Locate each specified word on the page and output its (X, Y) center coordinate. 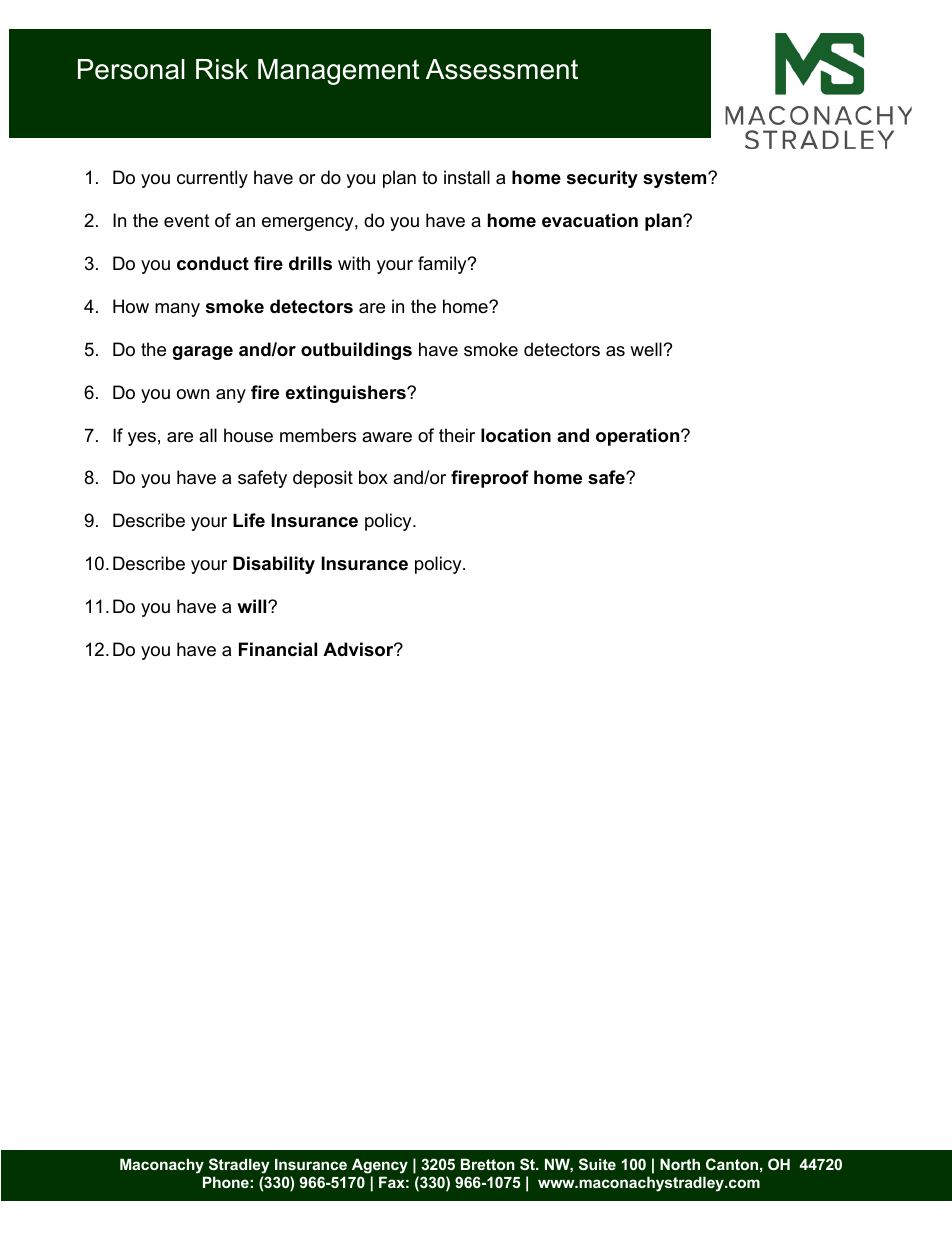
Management (339, 72)
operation (639, 437)
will (253, 606)
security (602, 179)
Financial (278, 649)
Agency (380, 1166)
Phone (226, 1182)
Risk (222, 69)
